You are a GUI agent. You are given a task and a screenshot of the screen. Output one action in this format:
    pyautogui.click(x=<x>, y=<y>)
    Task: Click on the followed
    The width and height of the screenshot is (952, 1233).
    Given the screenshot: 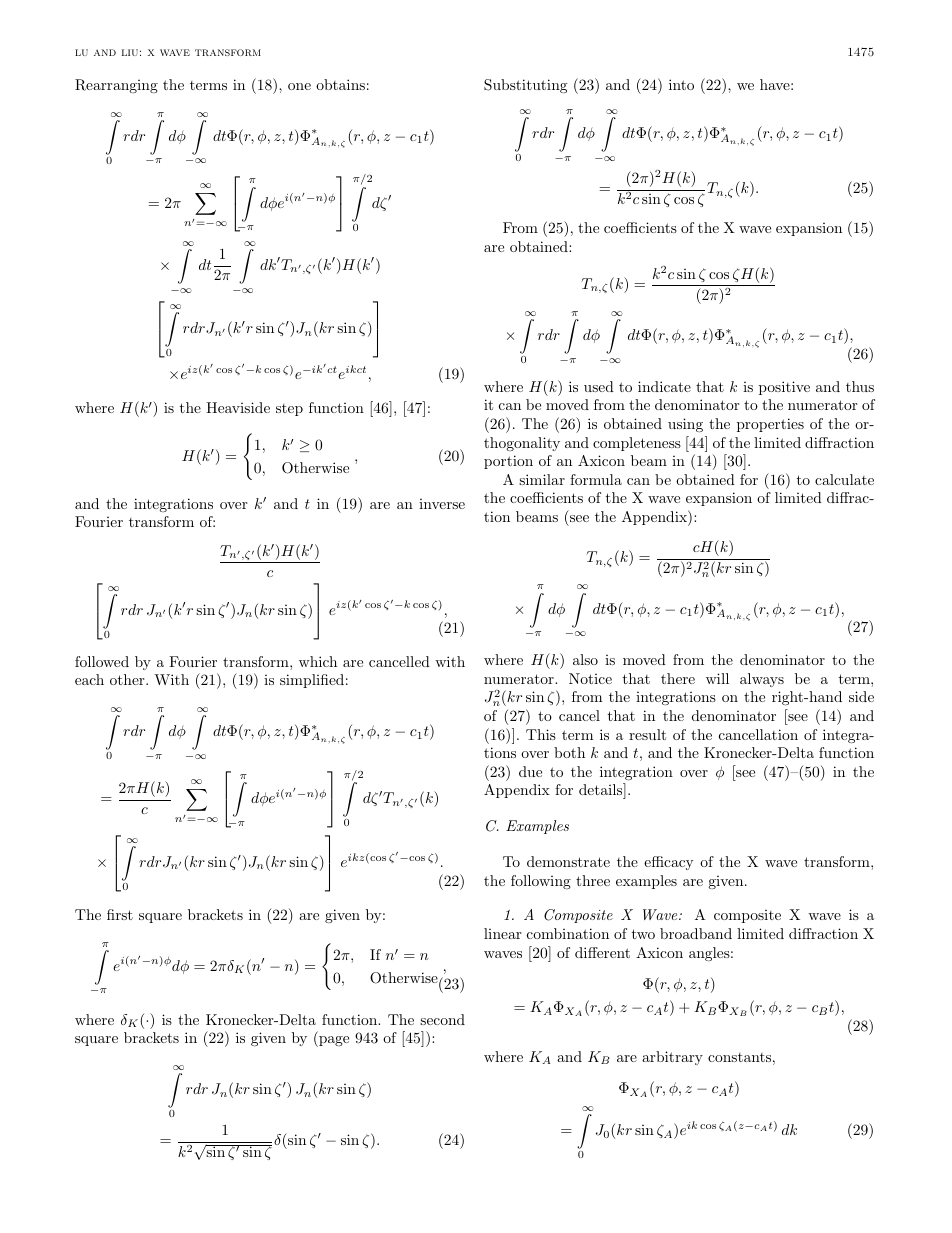 What is the action you would take?
    pyautogui.click(x=102, y=661)
